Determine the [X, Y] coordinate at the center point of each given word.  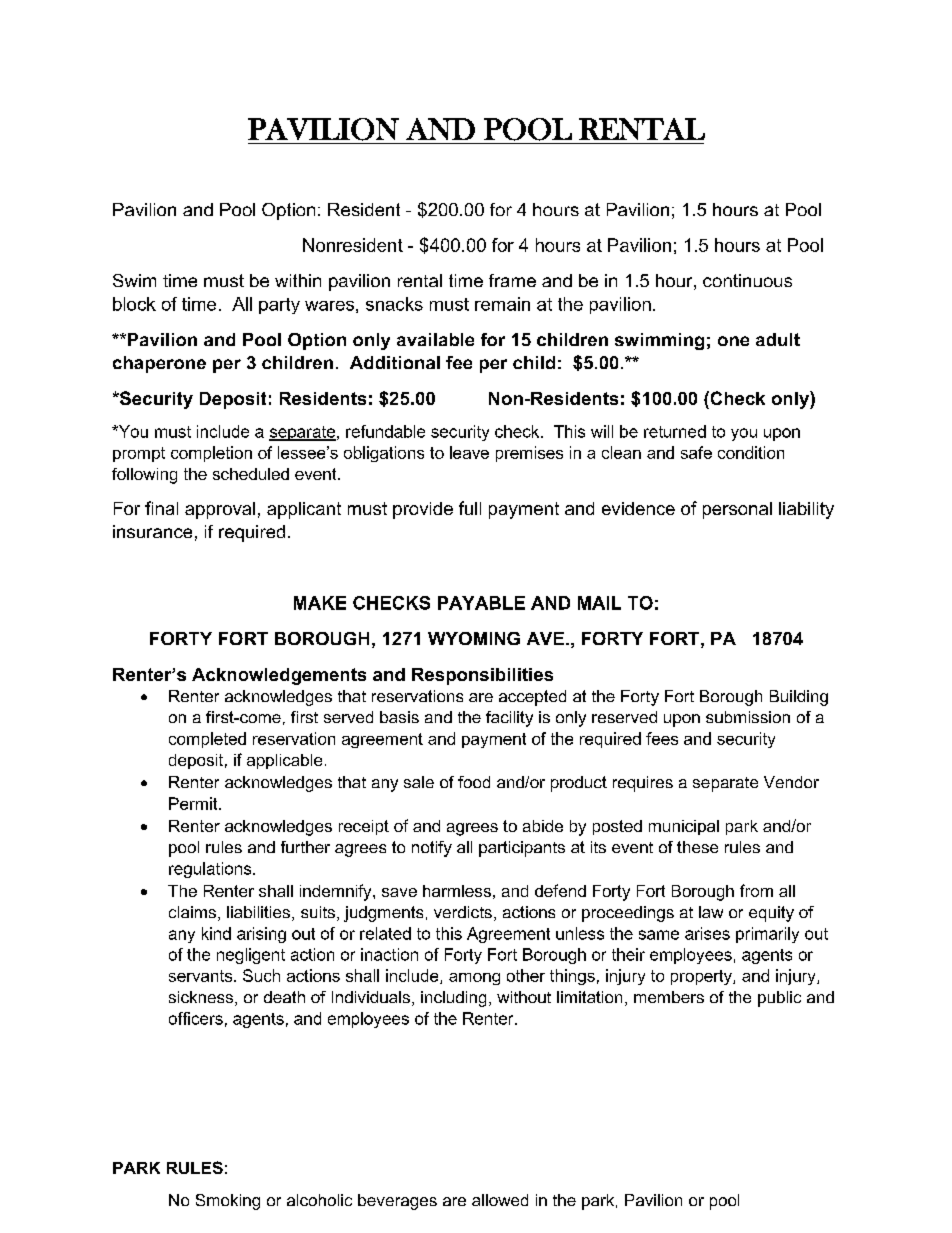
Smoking [228, 1202]
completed [207, 740]
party [279, 306]
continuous [747, 280]
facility [509, 719]
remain [502, 304]
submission [748, 717]
